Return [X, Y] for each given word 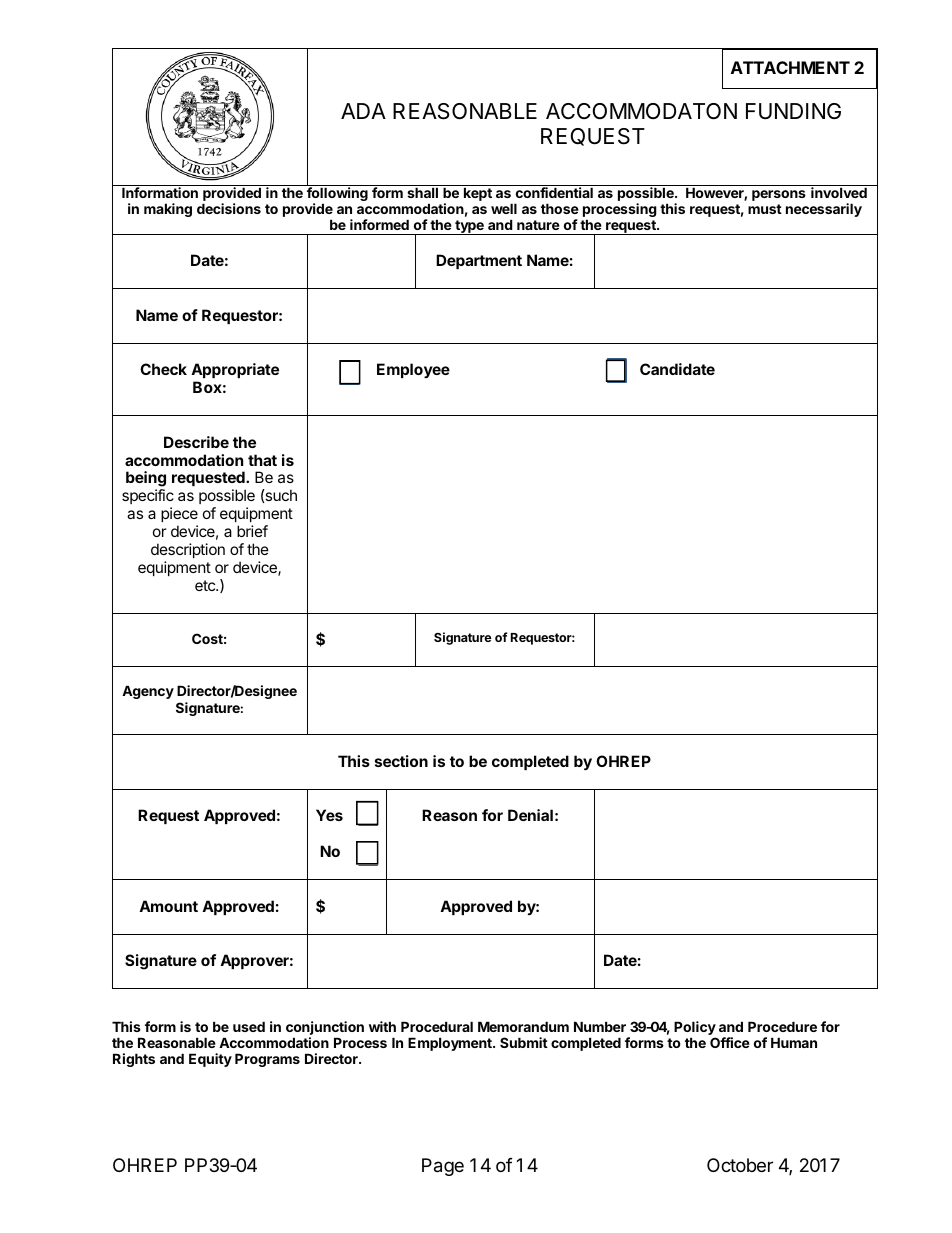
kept [478, 194]
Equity [210, 1060]
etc [206, 585]
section [401, 761]
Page [443, 1167]
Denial [530, 815]
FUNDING [793, 111]
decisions [229, 208]
